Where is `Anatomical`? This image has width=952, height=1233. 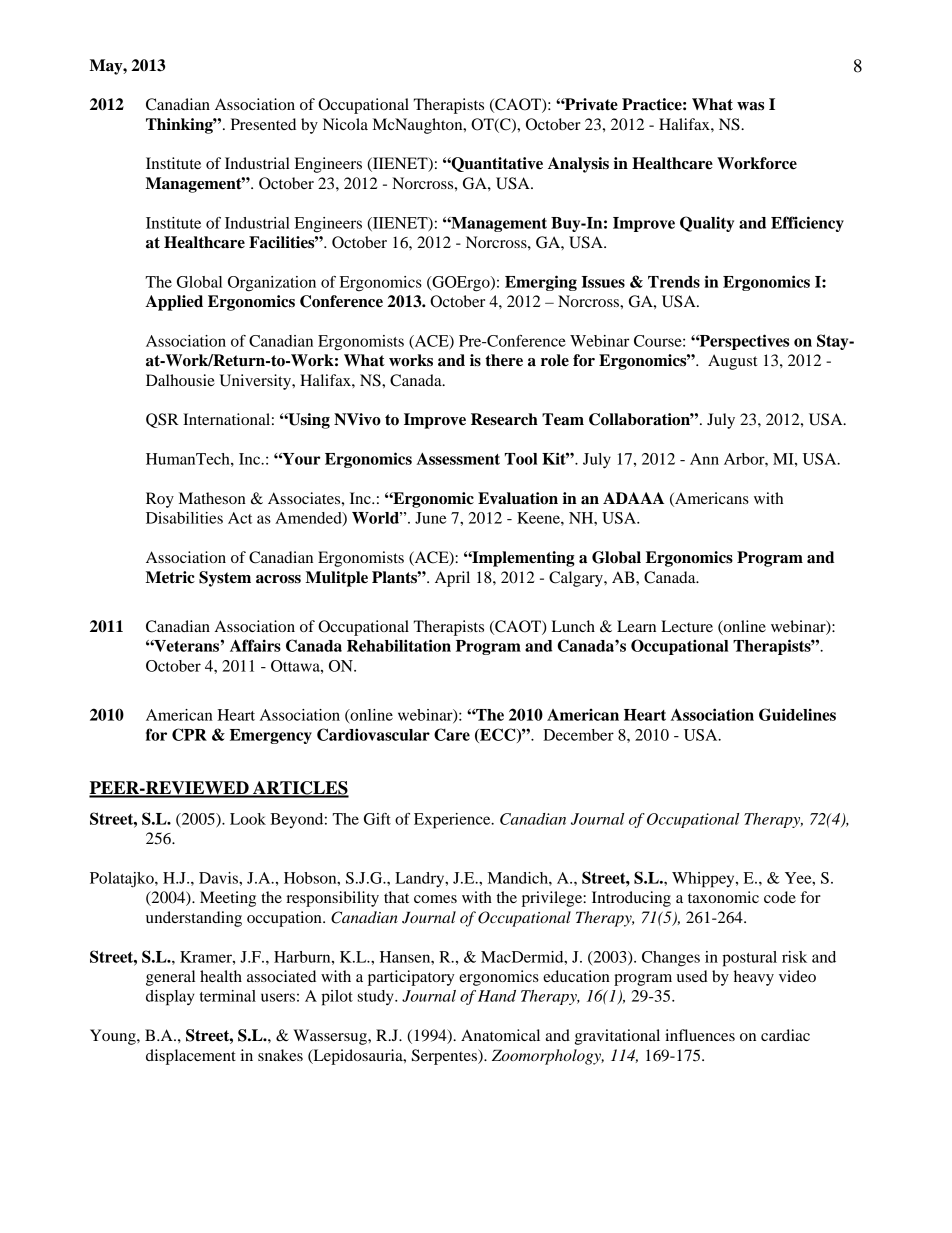 Anatomical is located at coordinates (500, 1035).
